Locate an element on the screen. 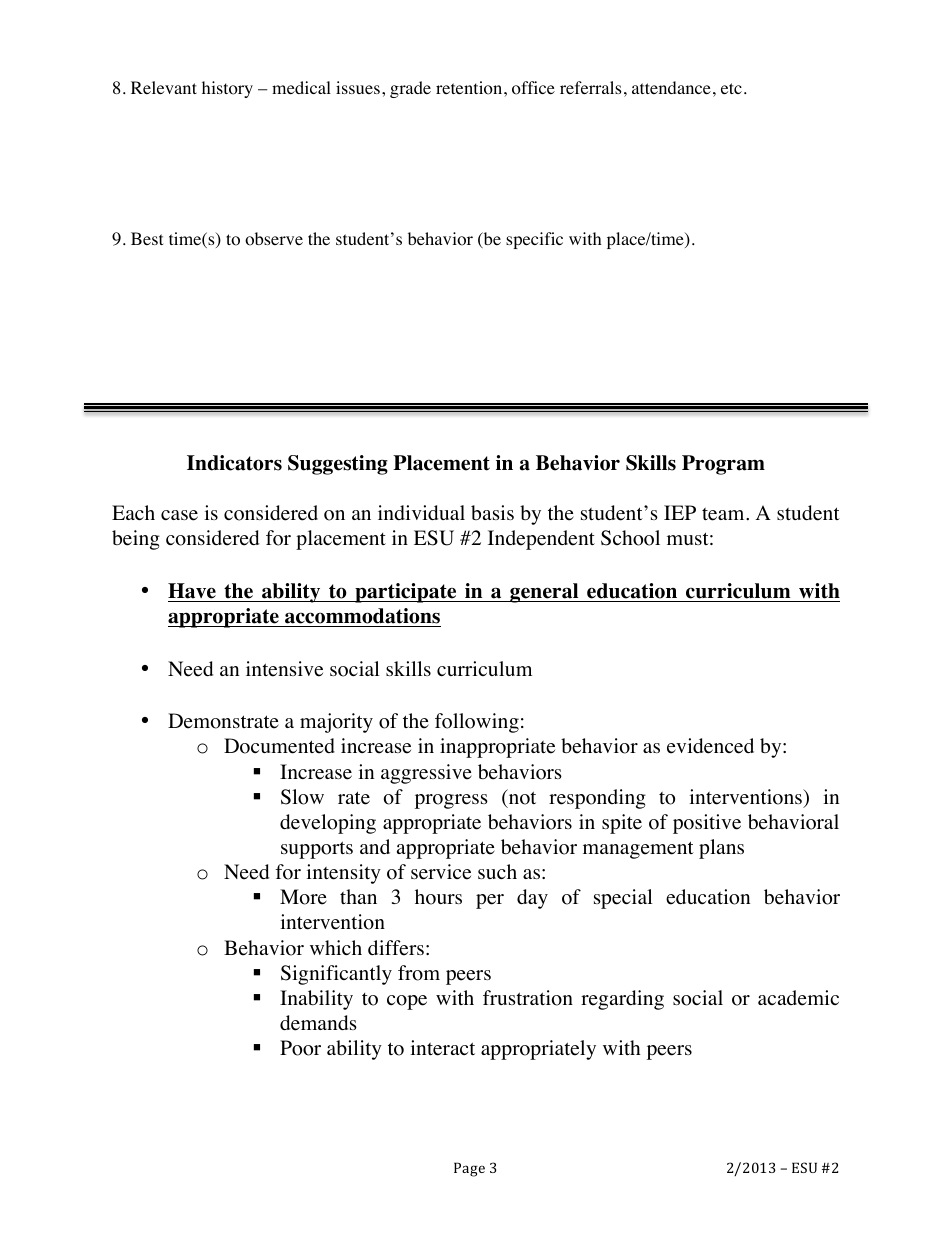 This screenshot has width=952, height=1233. retention is located at coordinates (470, 88).
